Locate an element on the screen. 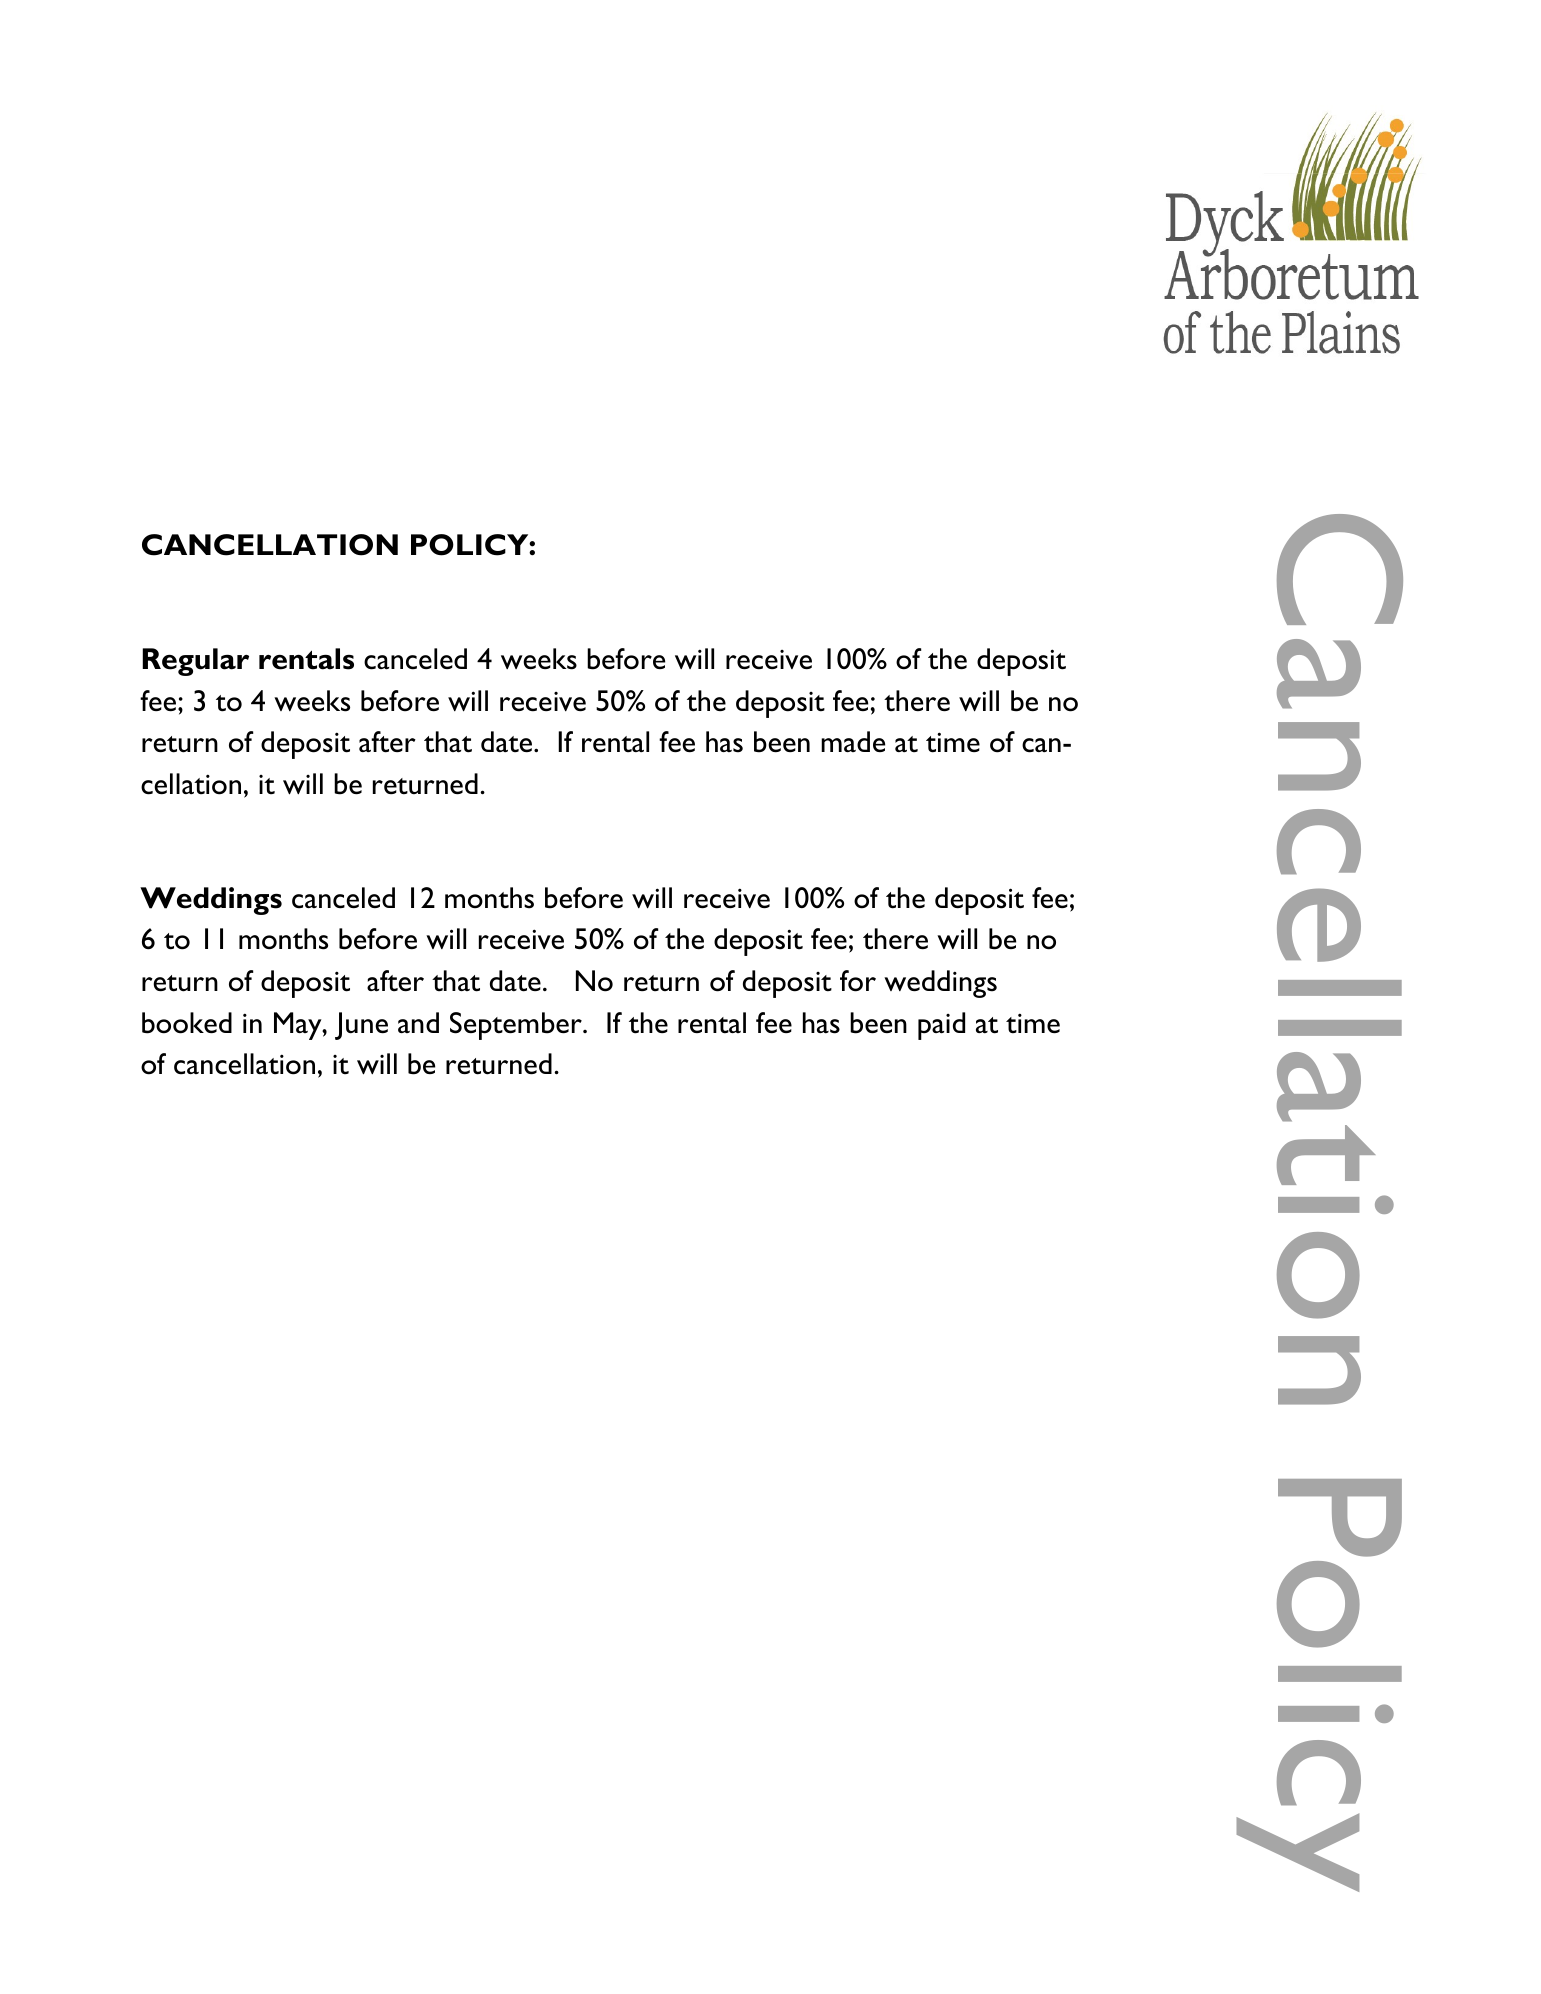 The width and height of the screenshot is (1541, 1994). Regular is located at coordinates (195, 662).
